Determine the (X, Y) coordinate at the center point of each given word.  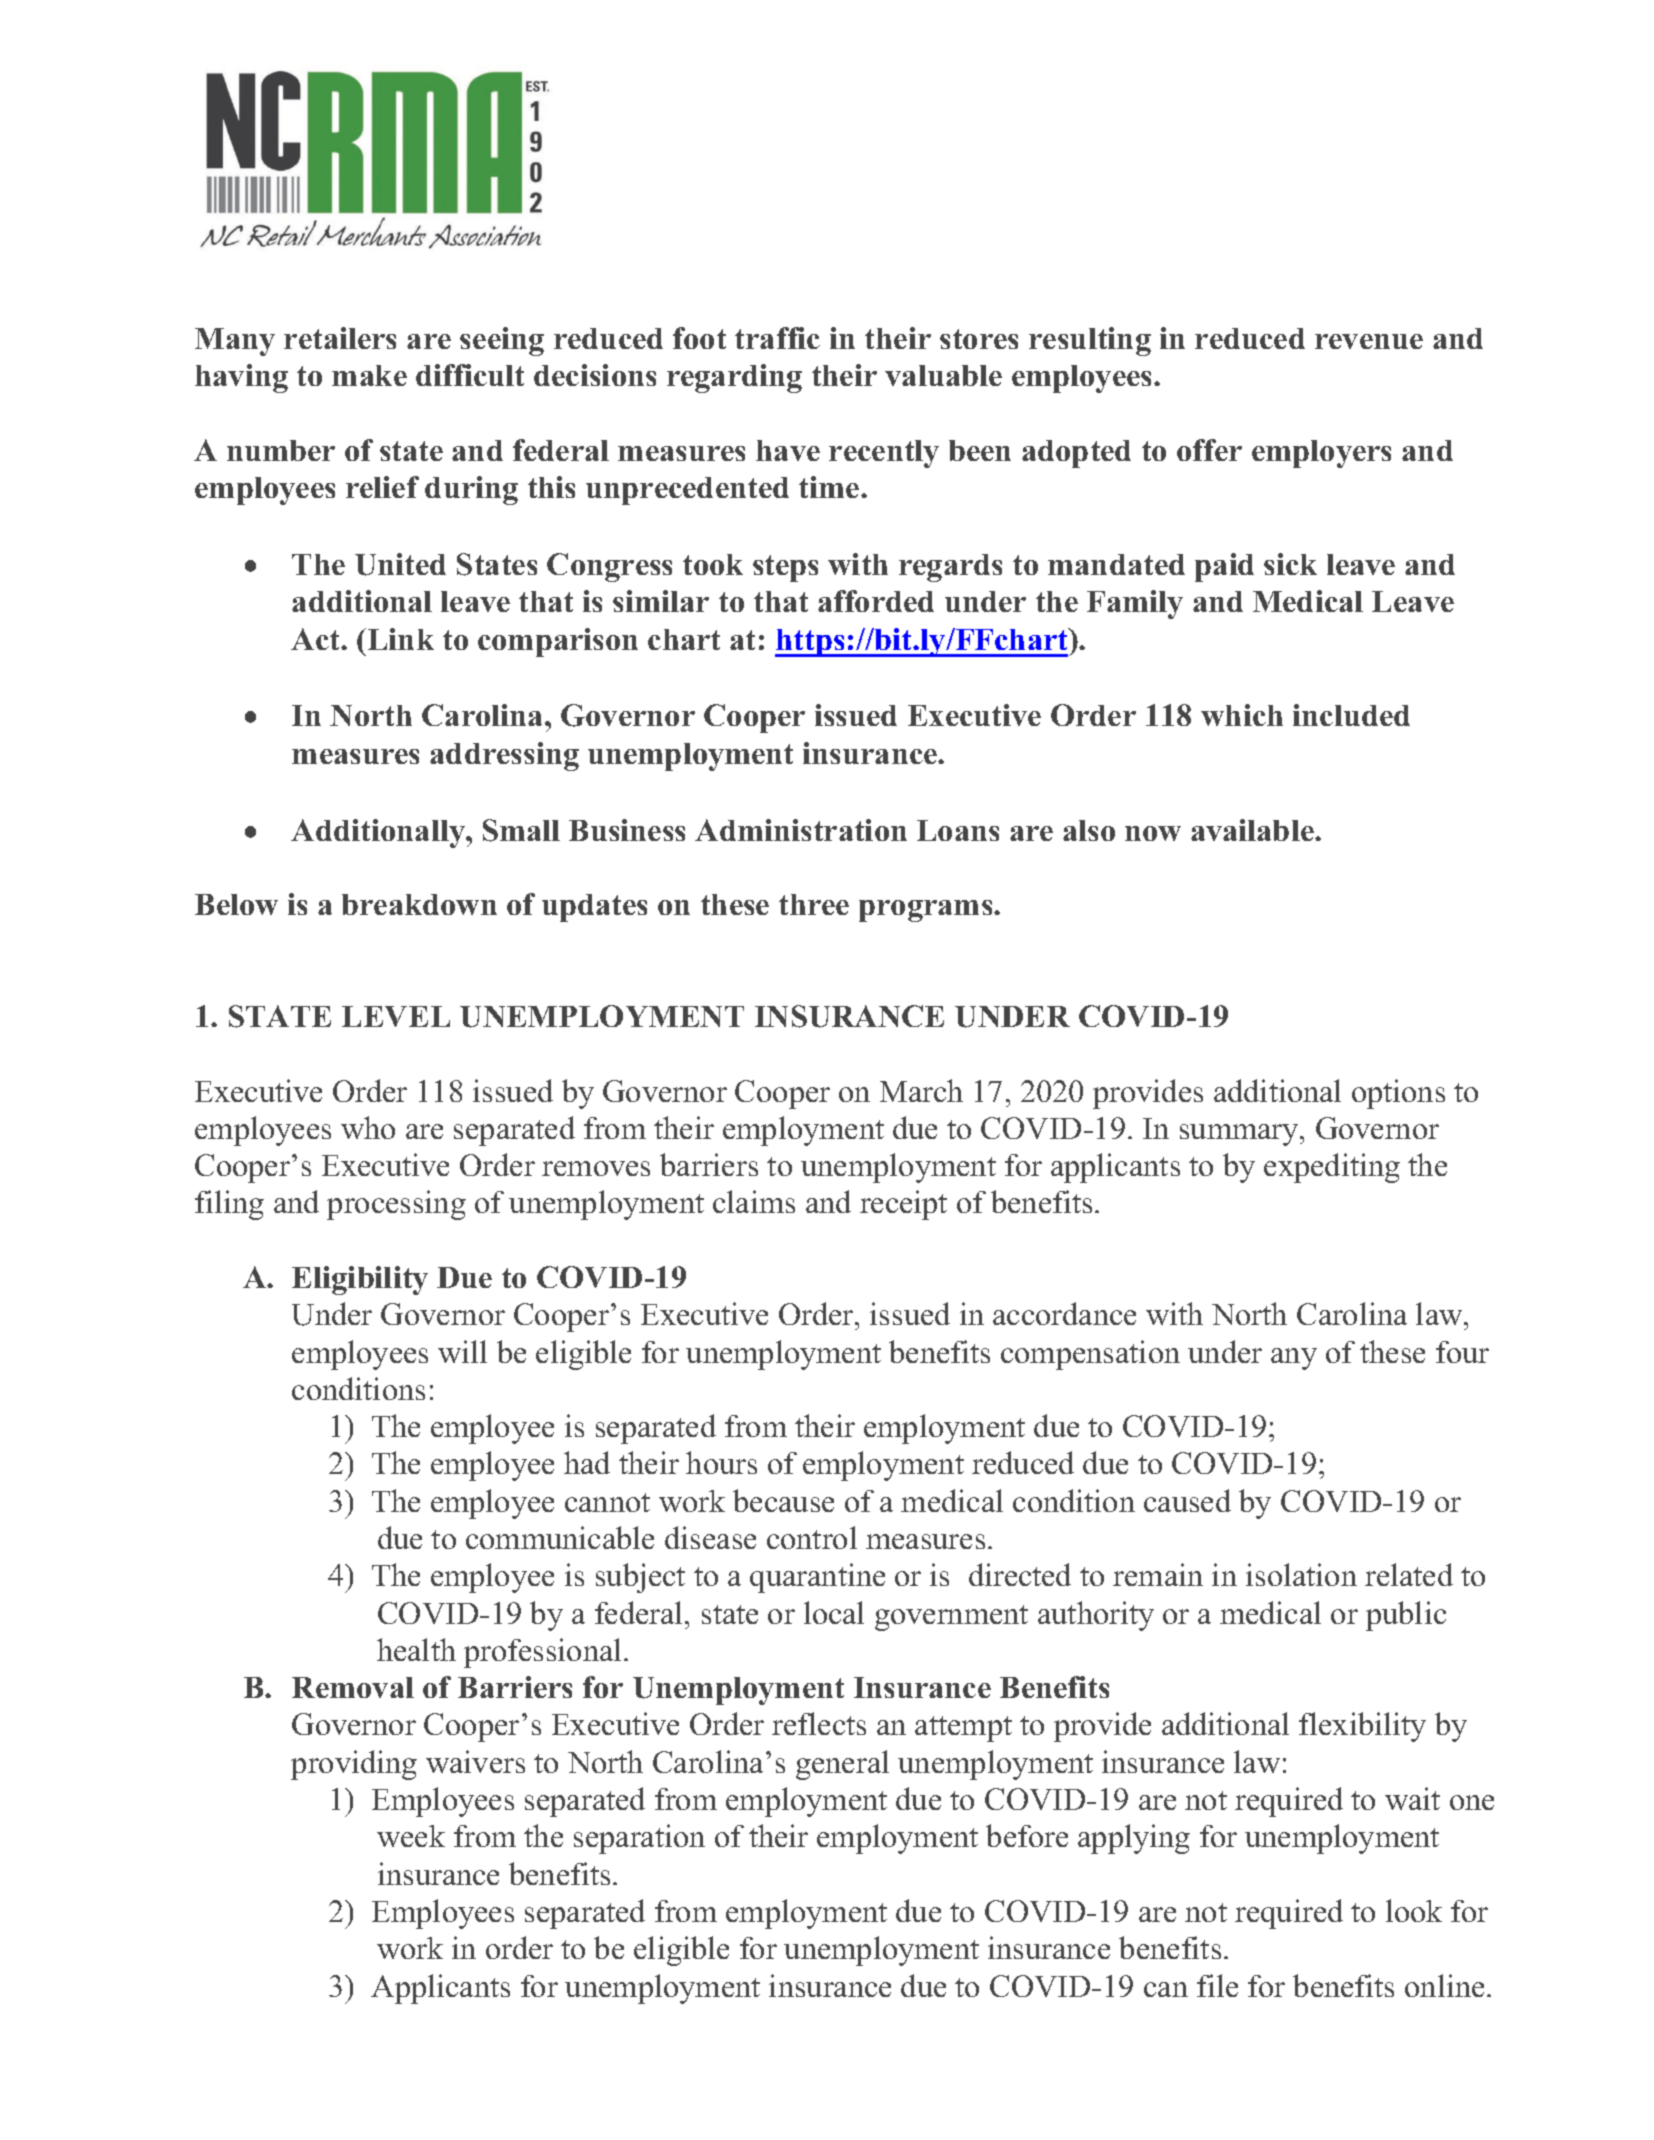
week (411, 1836)
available (1253, 830)
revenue (1369, 341)
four (1462, 1352)
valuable (943, 375)
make (369, 375)
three (814, 904)
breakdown (419, 904)
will (462, 1351)
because (783, 1500)
